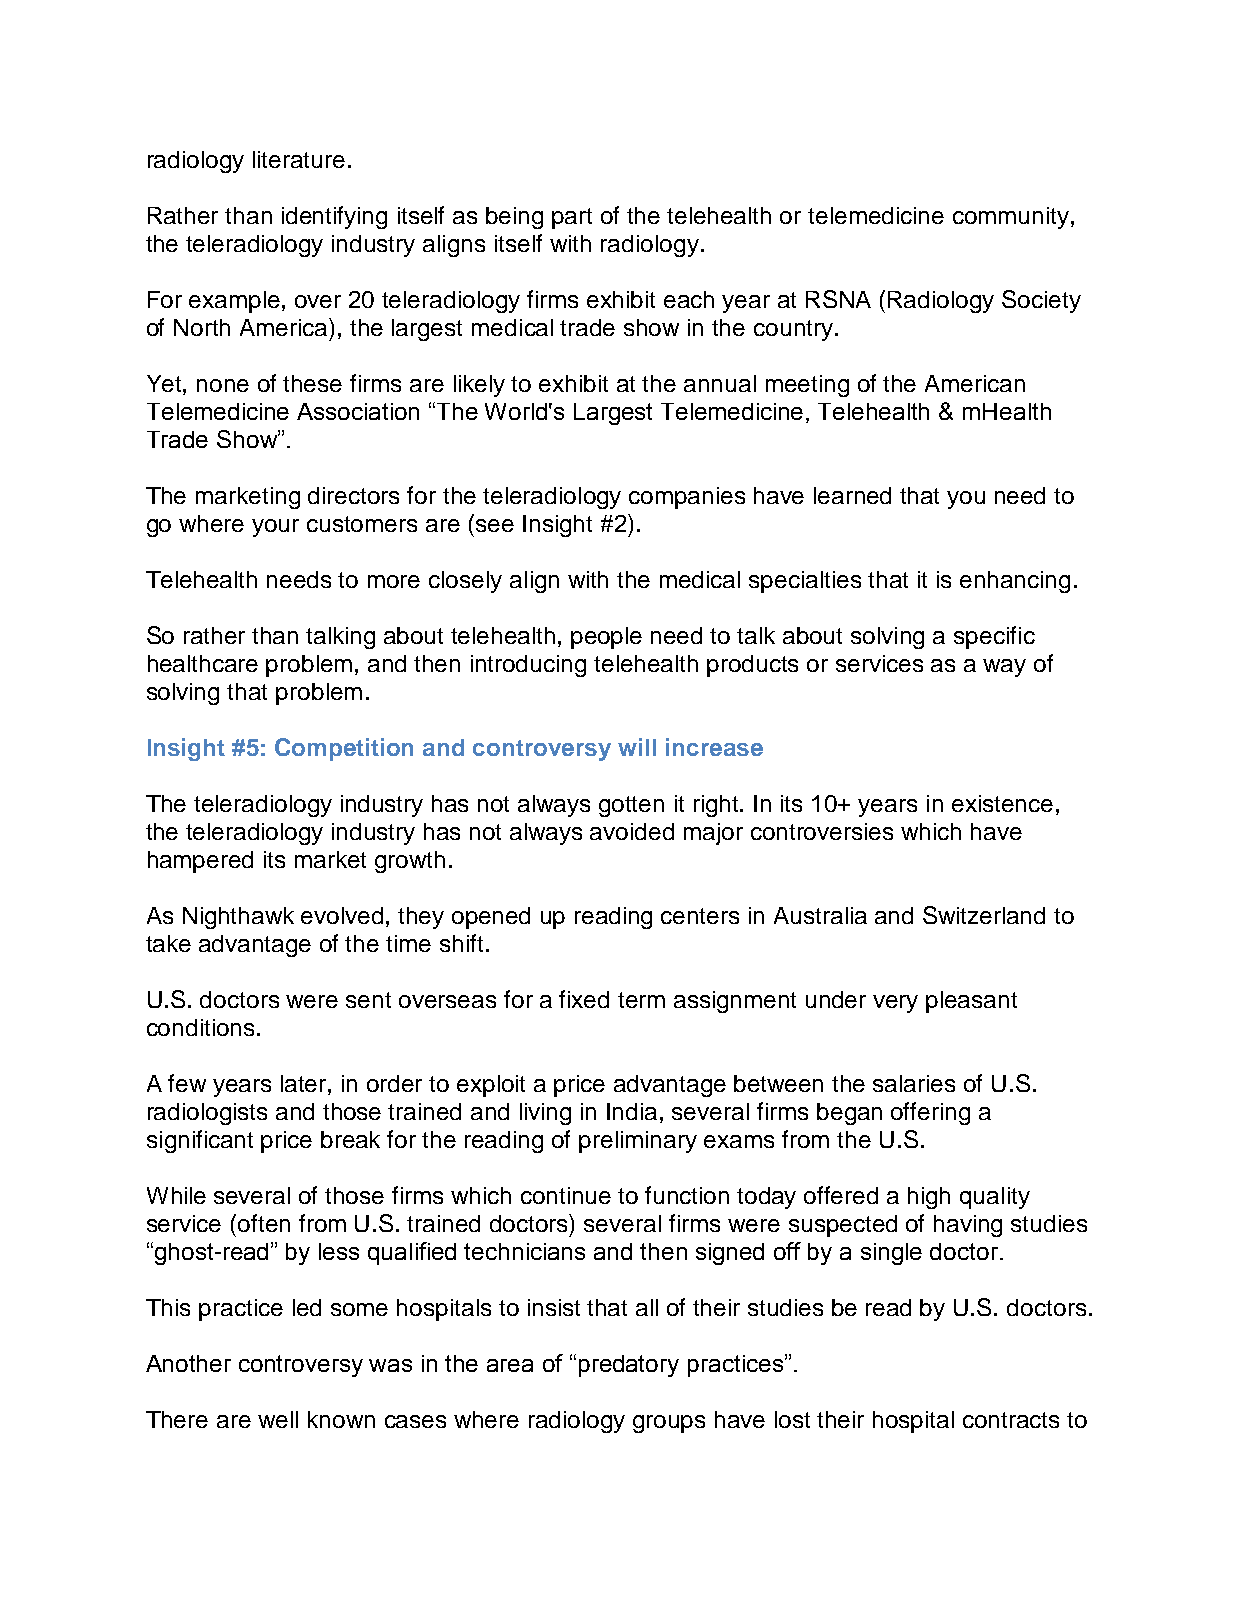  Describe the element at coordinates (312, 383) in the image. I see `these` at that location.
